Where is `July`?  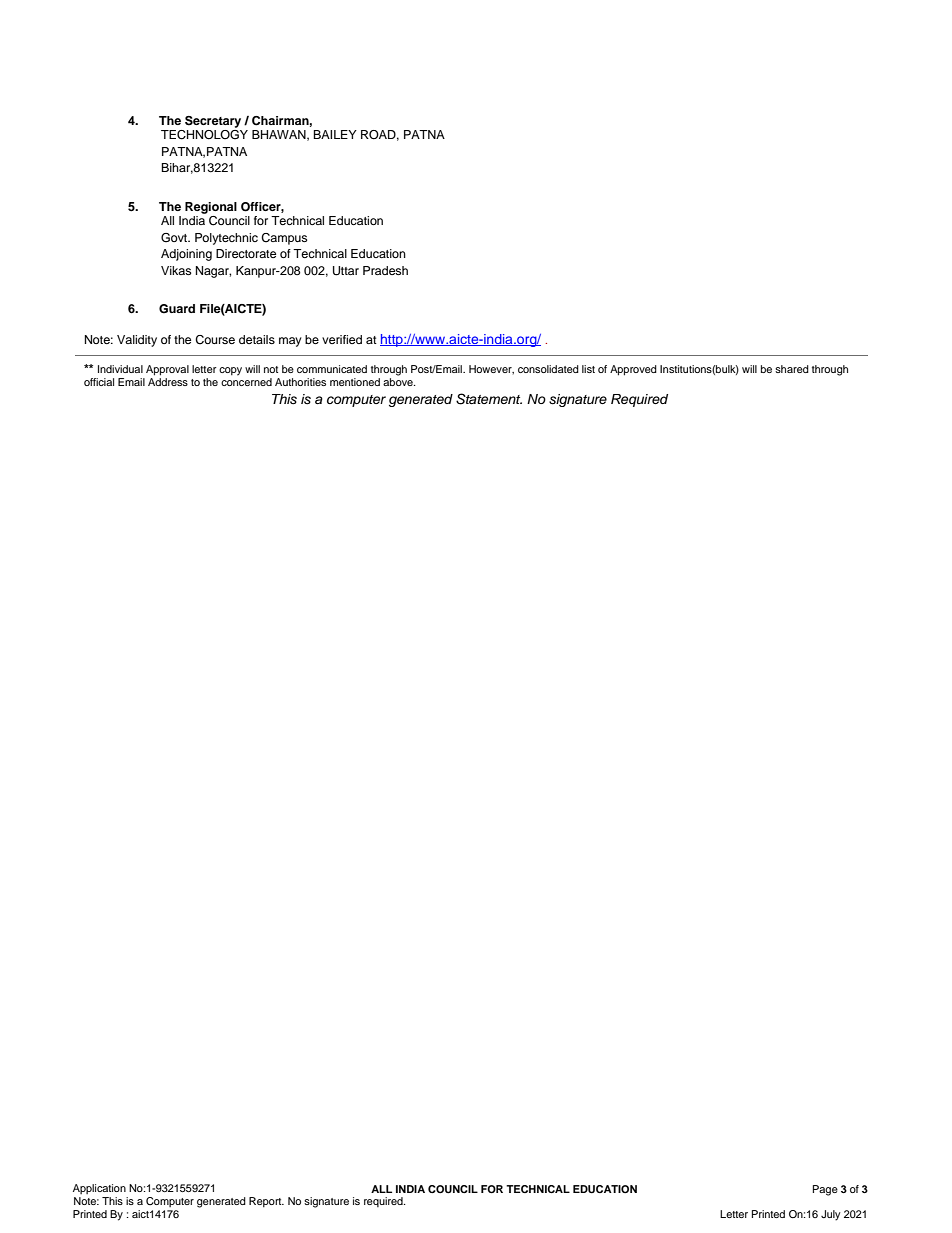
July is located at coordinates (831, 1215).
